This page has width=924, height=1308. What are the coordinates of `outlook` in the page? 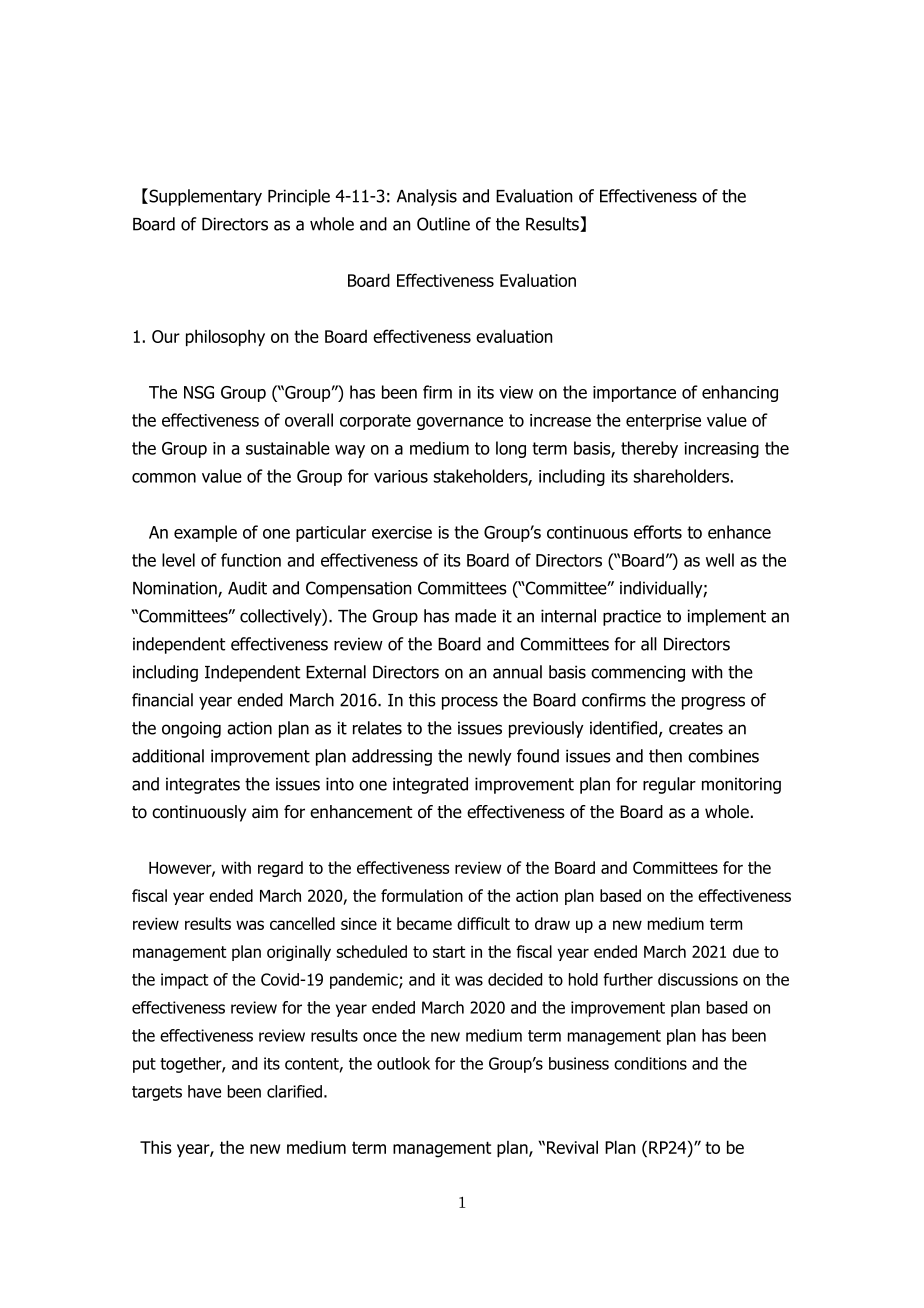 It's located at (403, 1063).
